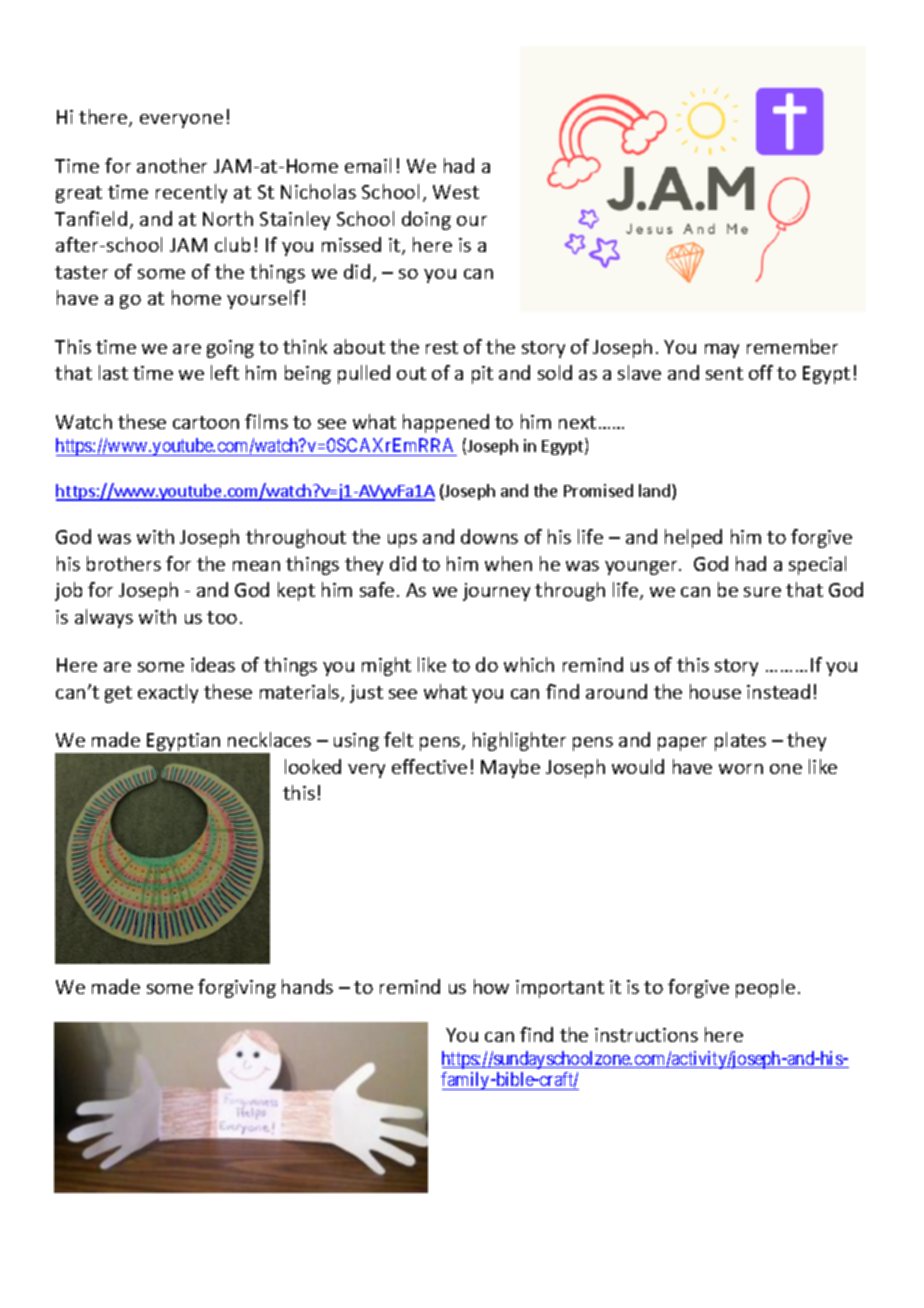  Describe the element at coordinates (741, 769) in the screenshot. I see `worn` at that location.
